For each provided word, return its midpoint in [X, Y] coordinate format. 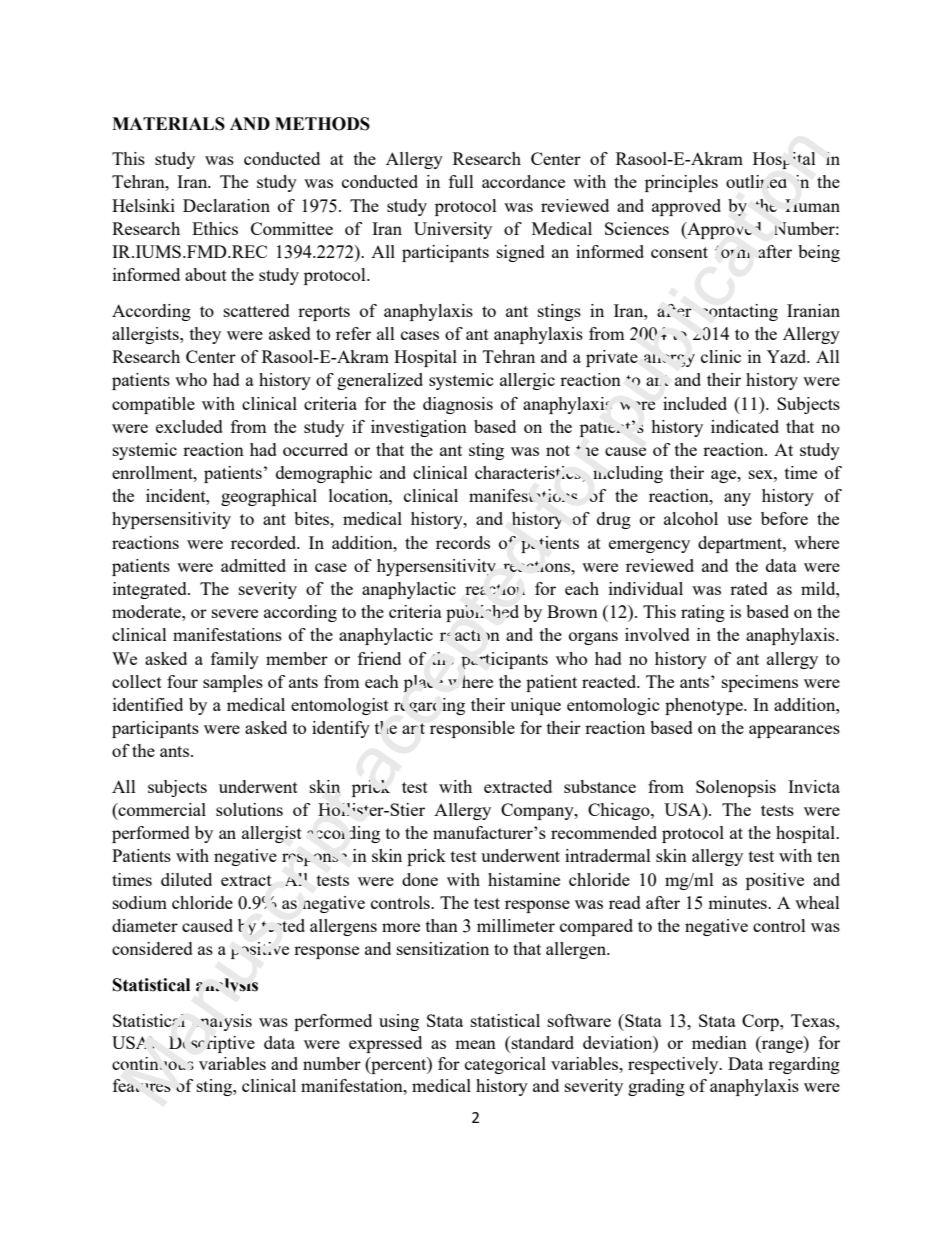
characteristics [529, 474]
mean [475, 1044]
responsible [472, 729]
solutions [249, 809]
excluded [189, 426]
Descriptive [212, 1044]
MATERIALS [168, 124]
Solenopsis [736, 788]
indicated [745, 426]
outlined [756, 181]
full [461, 181]
